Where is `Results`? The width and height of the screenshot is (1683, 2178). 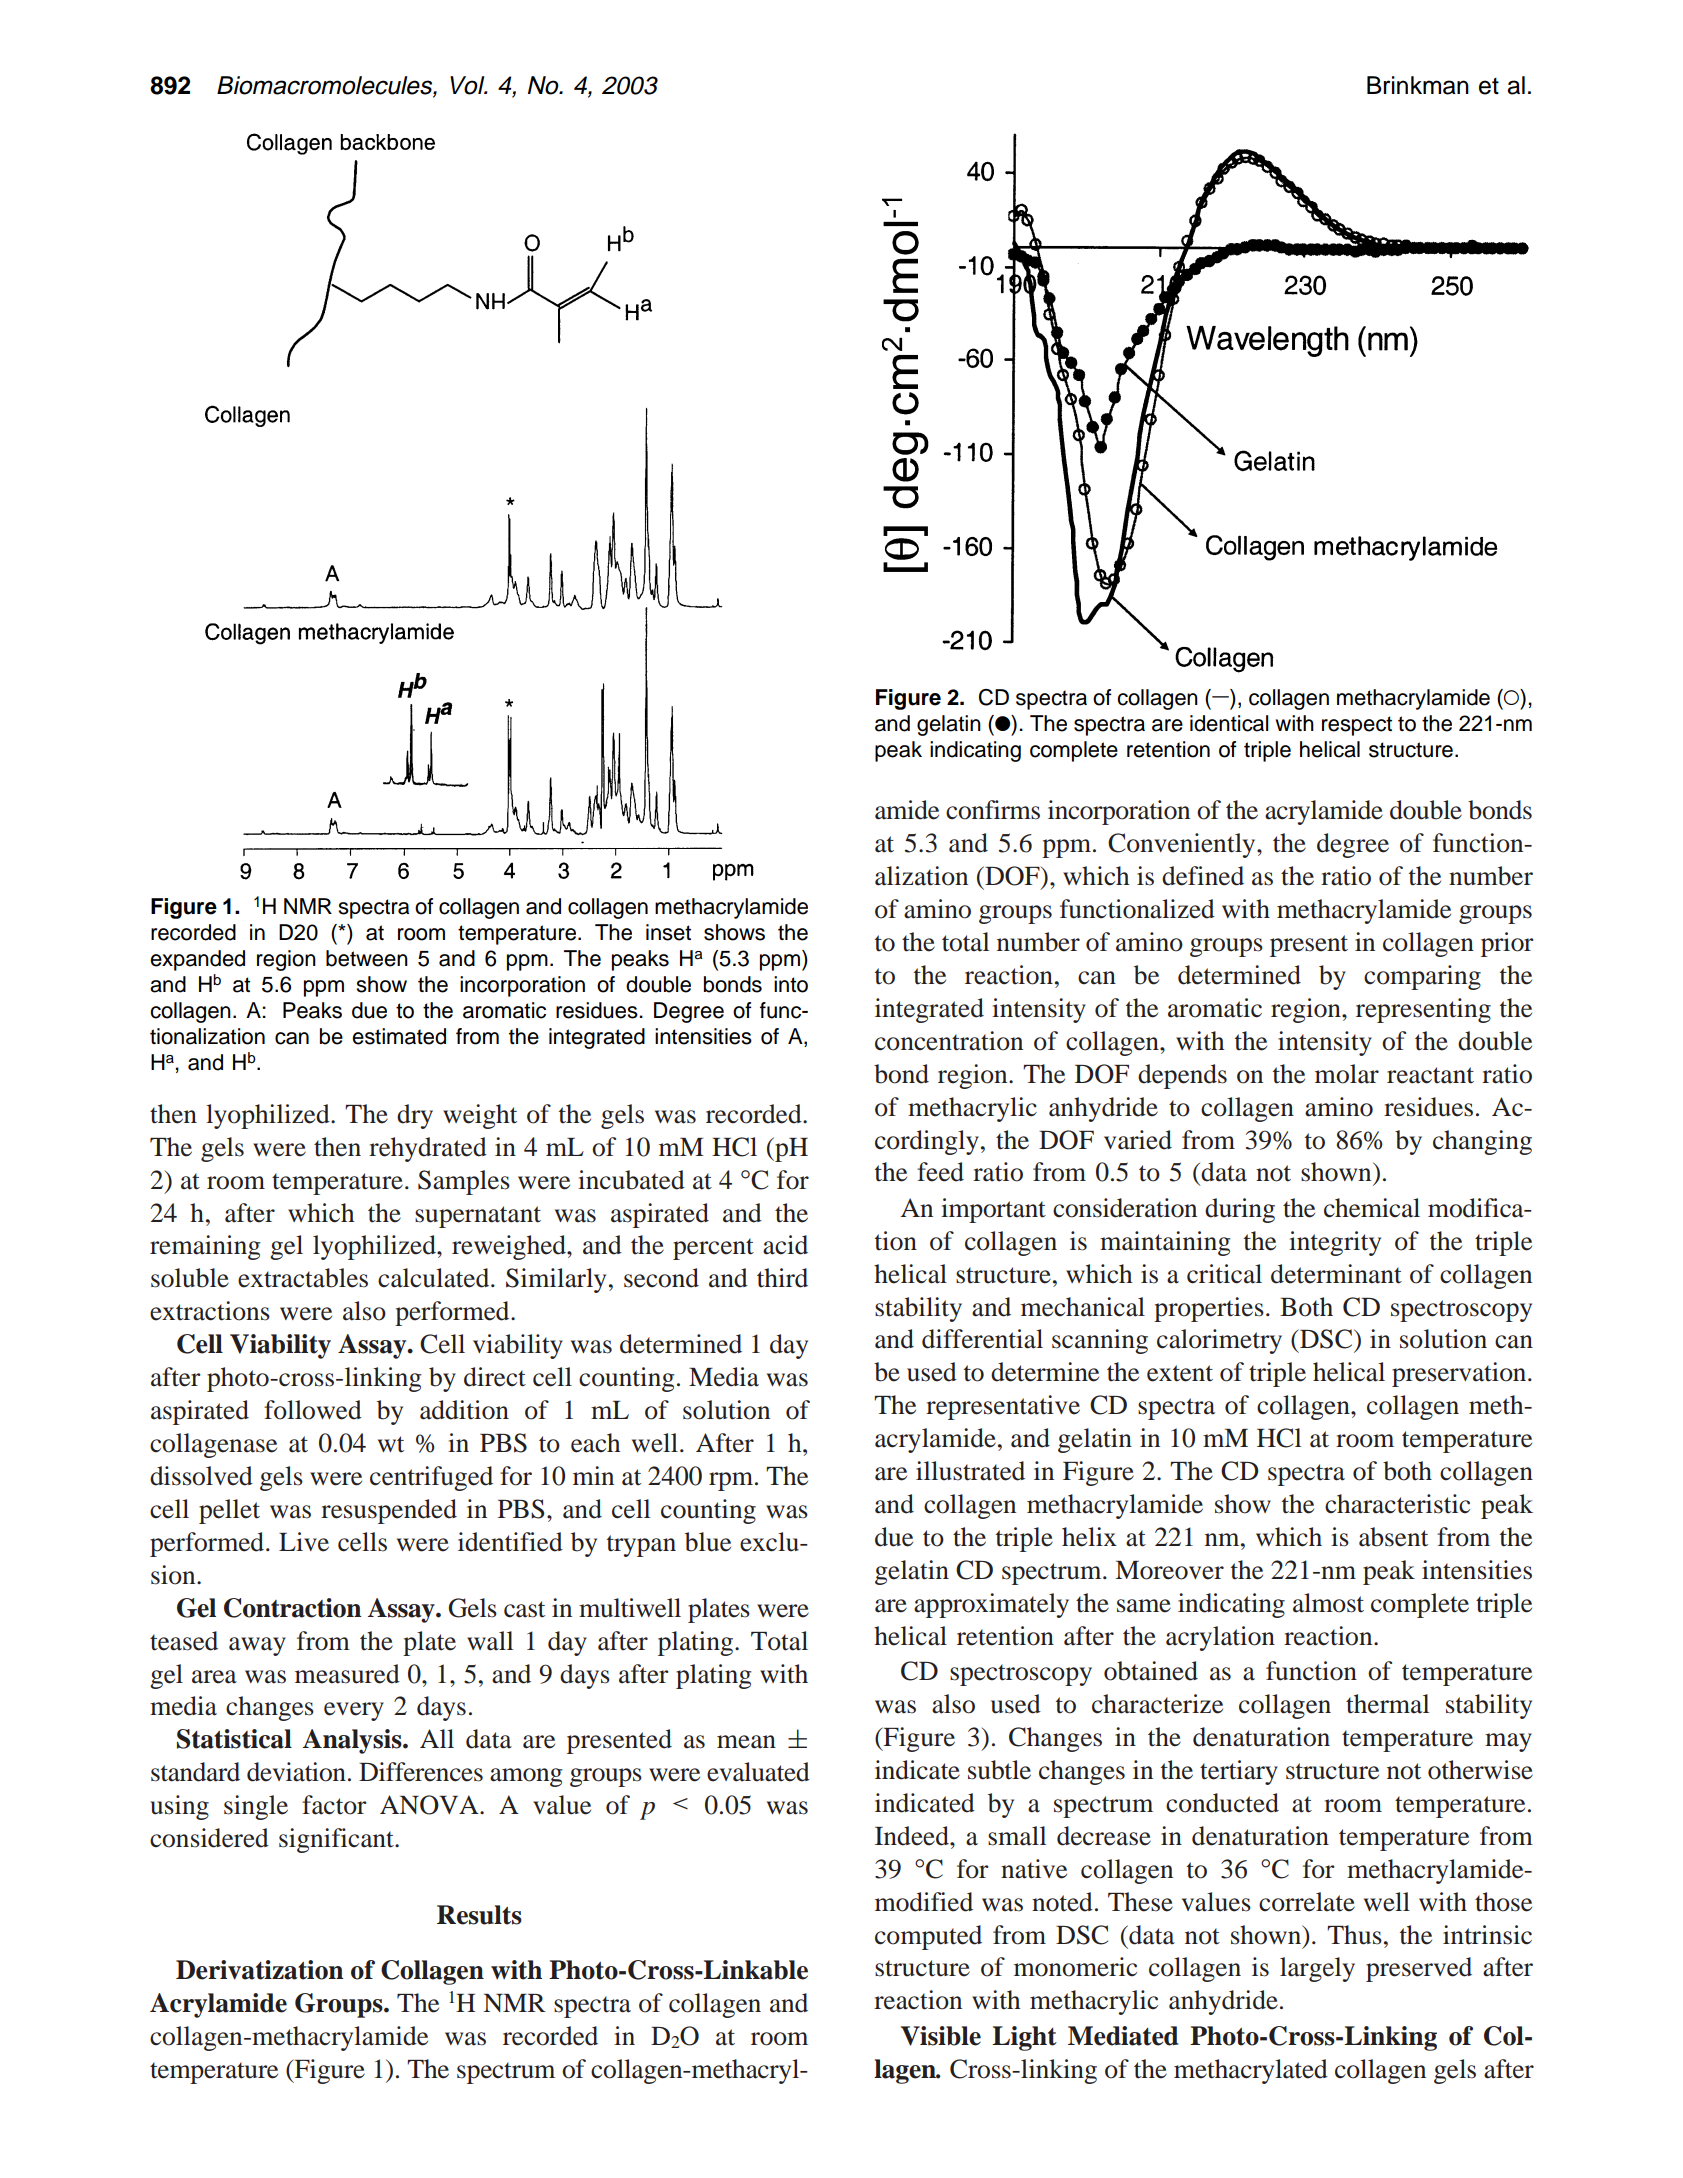
Results is located at coordinates (479, 1915).
